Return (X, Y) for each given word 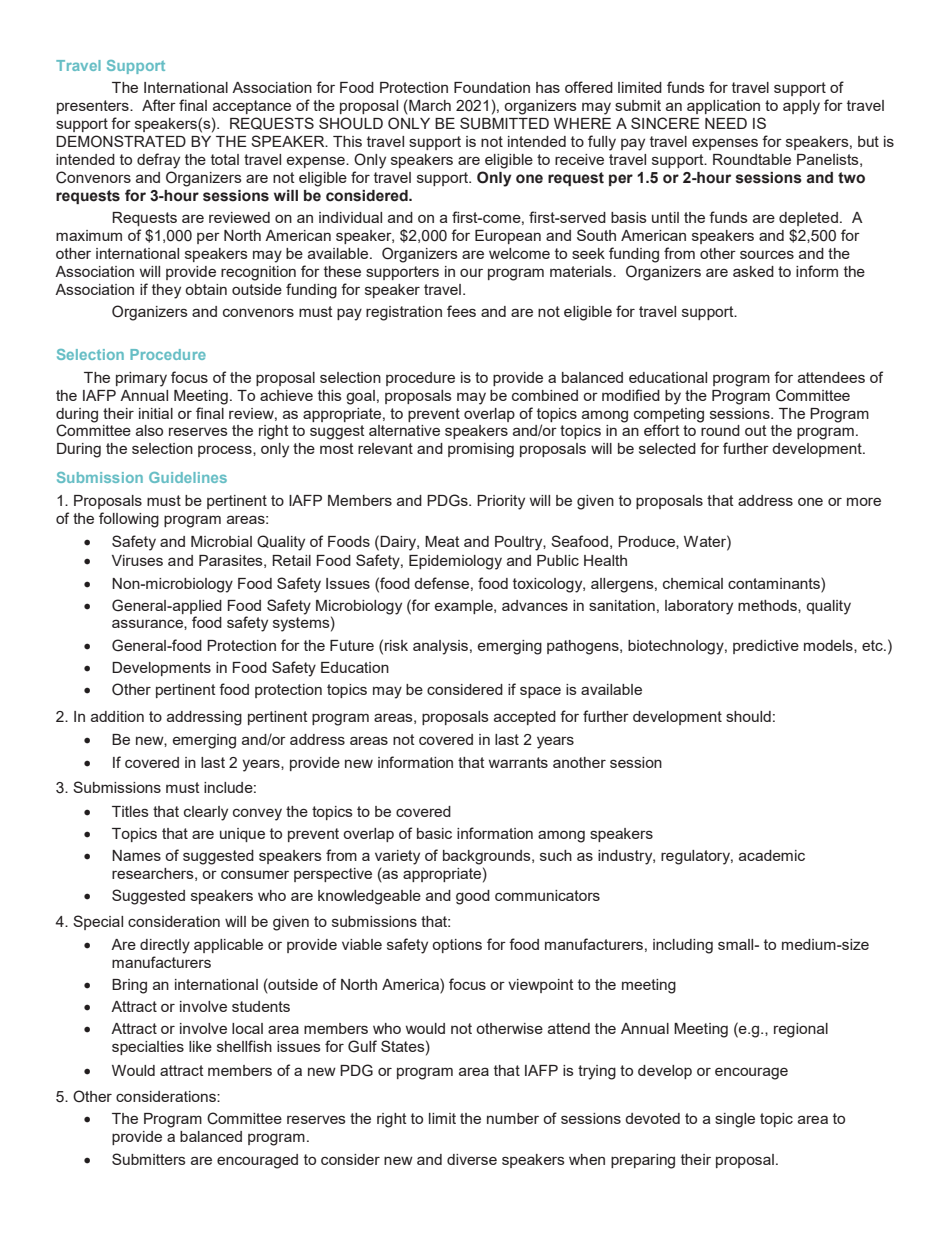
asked (753, 271)
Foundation (492, 87)
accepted (525, 718)
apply (801, 107)
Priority (501, 502)
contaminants (775, 583)
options (457, 946)
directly (165, 946)
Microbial (221, 541)
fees (461, 311)
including (683, 946)
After (159, 105)
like (200, 1046)
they (166, 291)
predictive (766, 647)
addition (117, 716)
